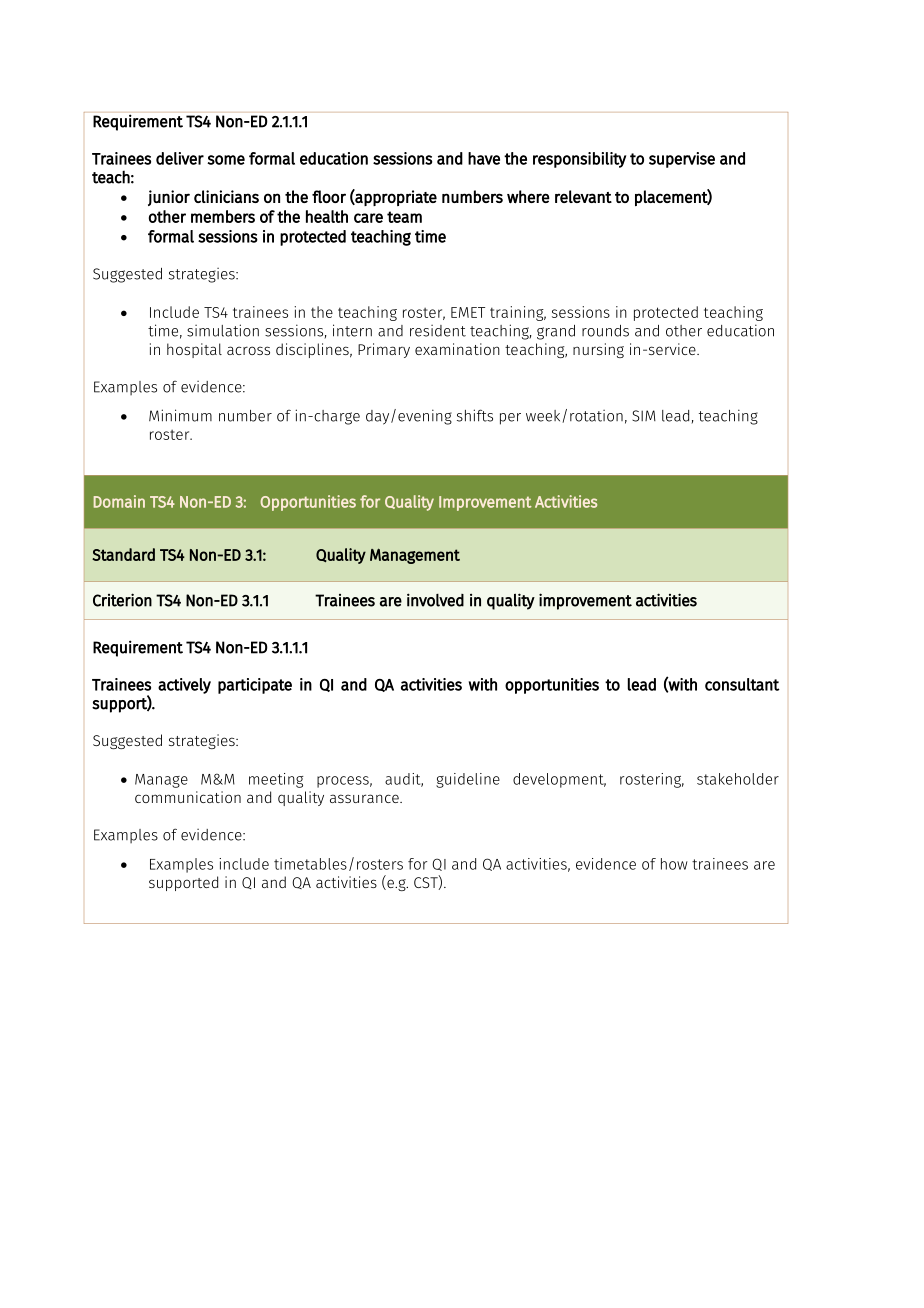 The image size is (924, 1308). I want to click on involved, so click(435, 600).
